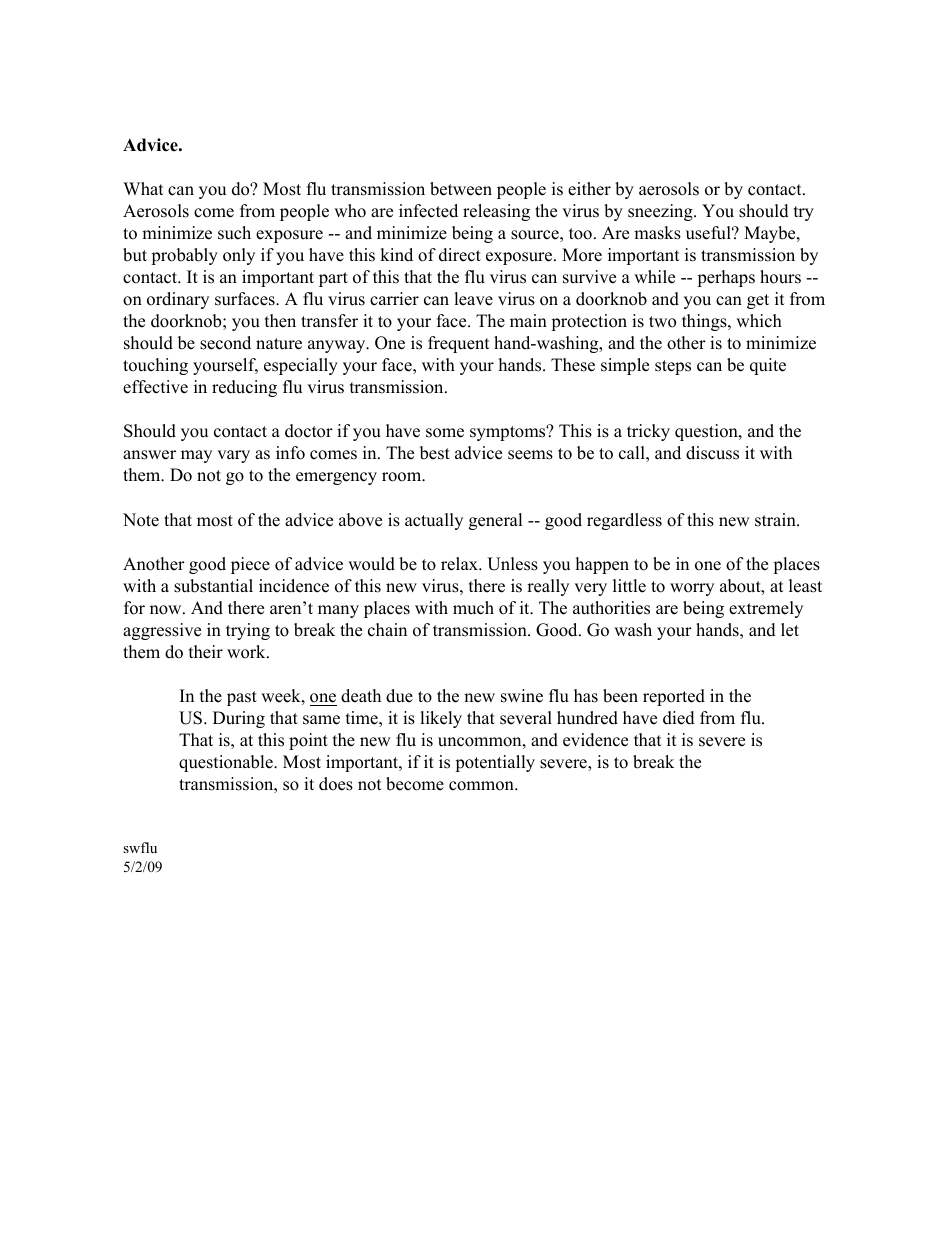 This screenshot has height=1233, width=952. What do you see at coordinates (435, 453) in the screenshot?
I see `best` at bounding box center [435, 453].
